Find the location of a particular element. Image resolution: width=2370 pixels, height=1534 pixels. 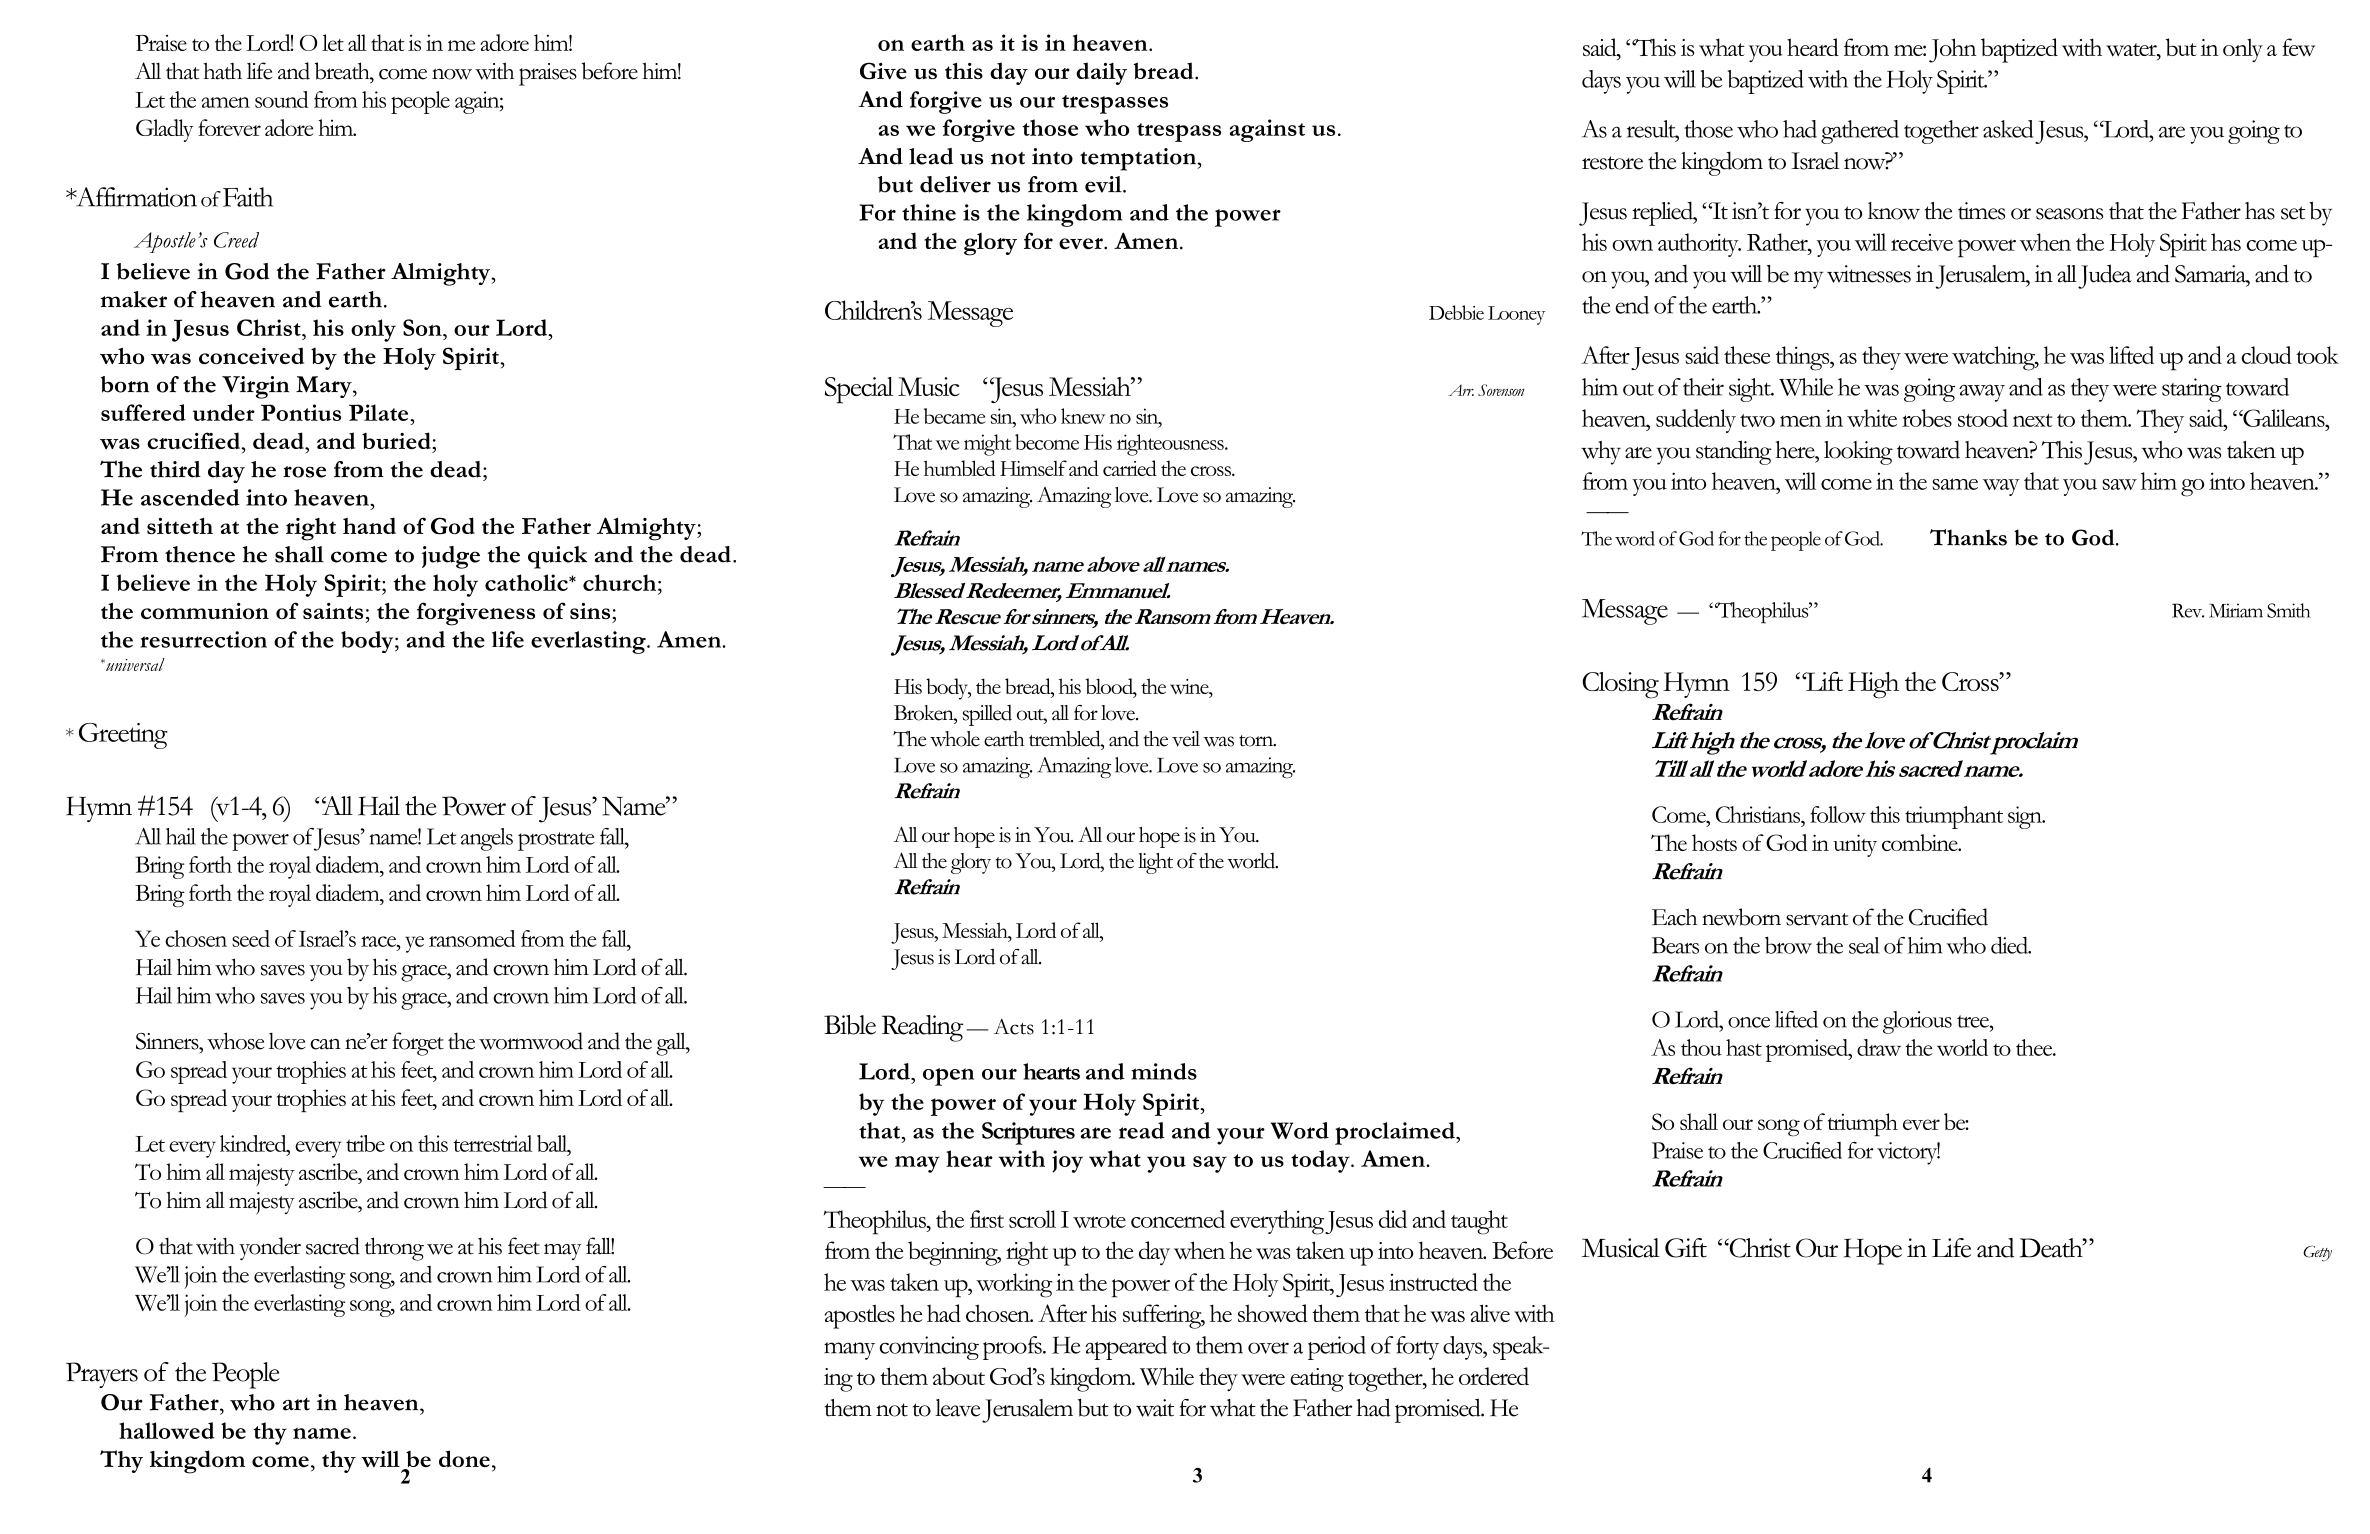

wait is located at coordinates (1155, 1408).
